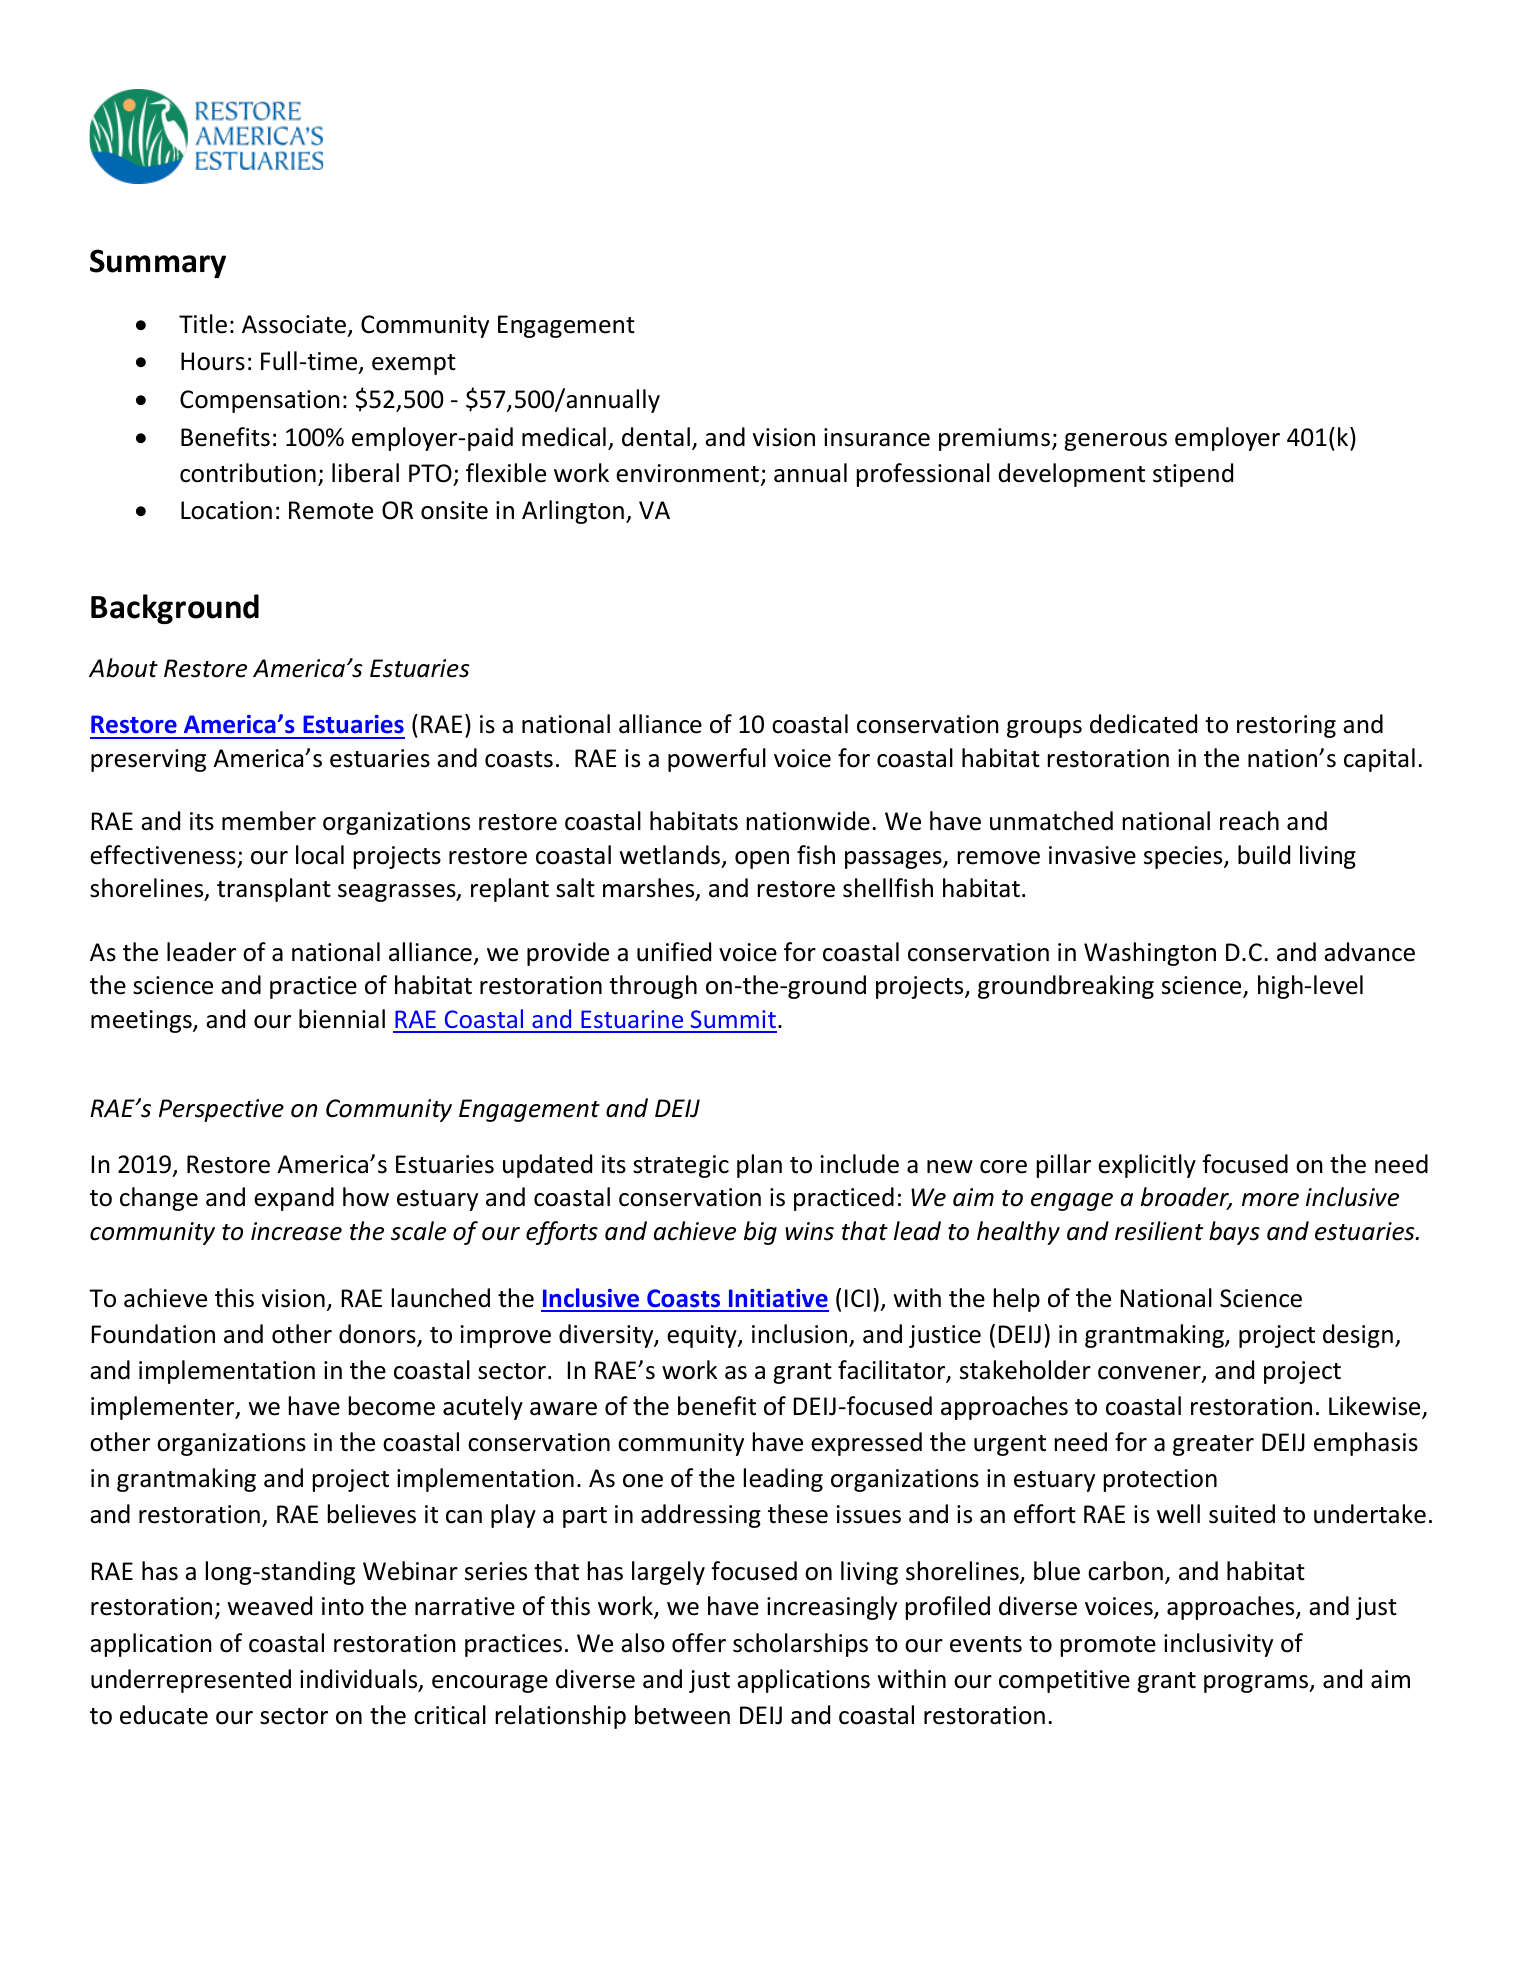  What do you see at coordinates (378, 1335) in the document?
I see `donors` at bounding box center [378, 1335].
